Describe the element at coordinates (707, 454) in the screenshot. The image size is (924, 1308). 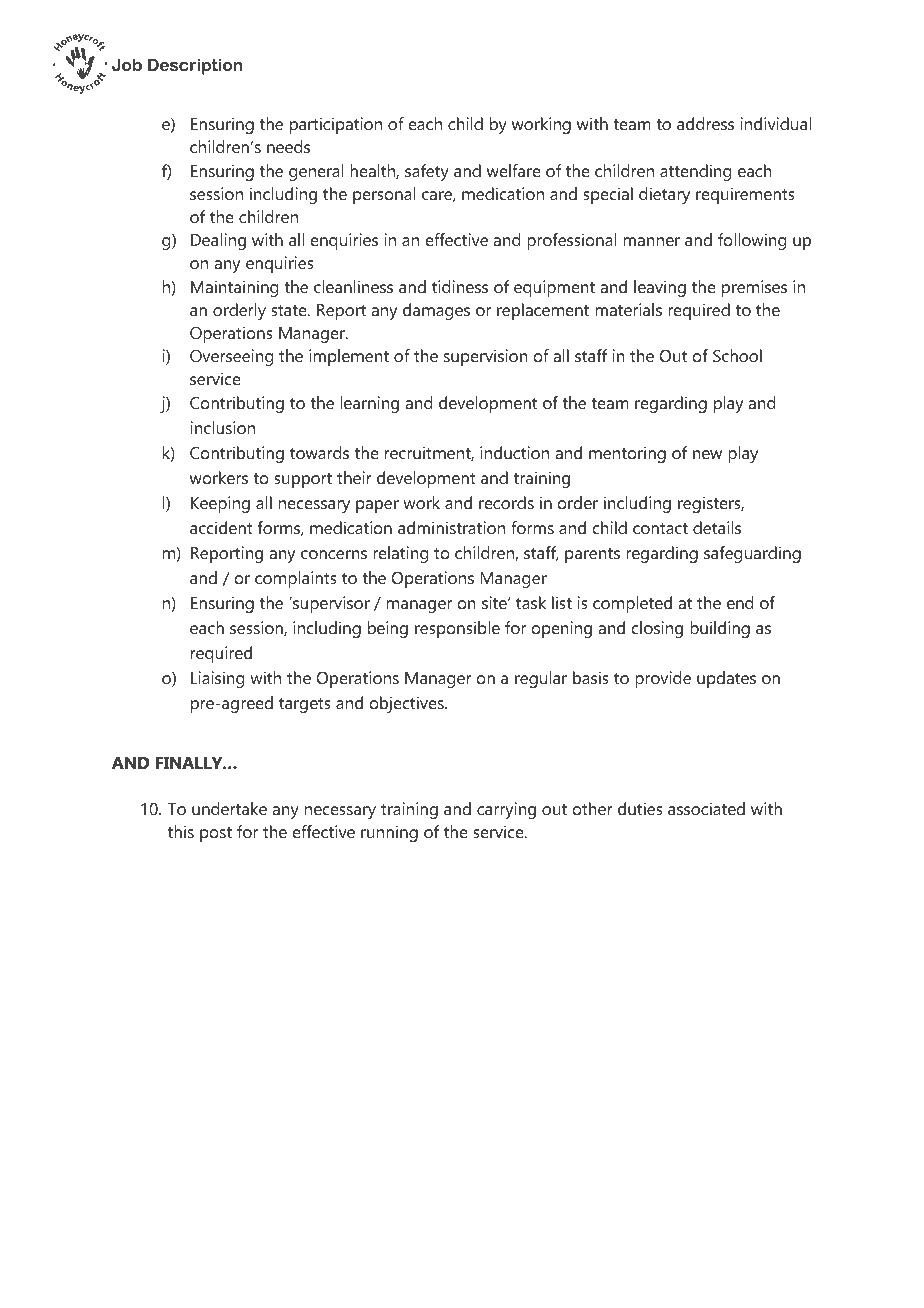
I see `new` at that location.
